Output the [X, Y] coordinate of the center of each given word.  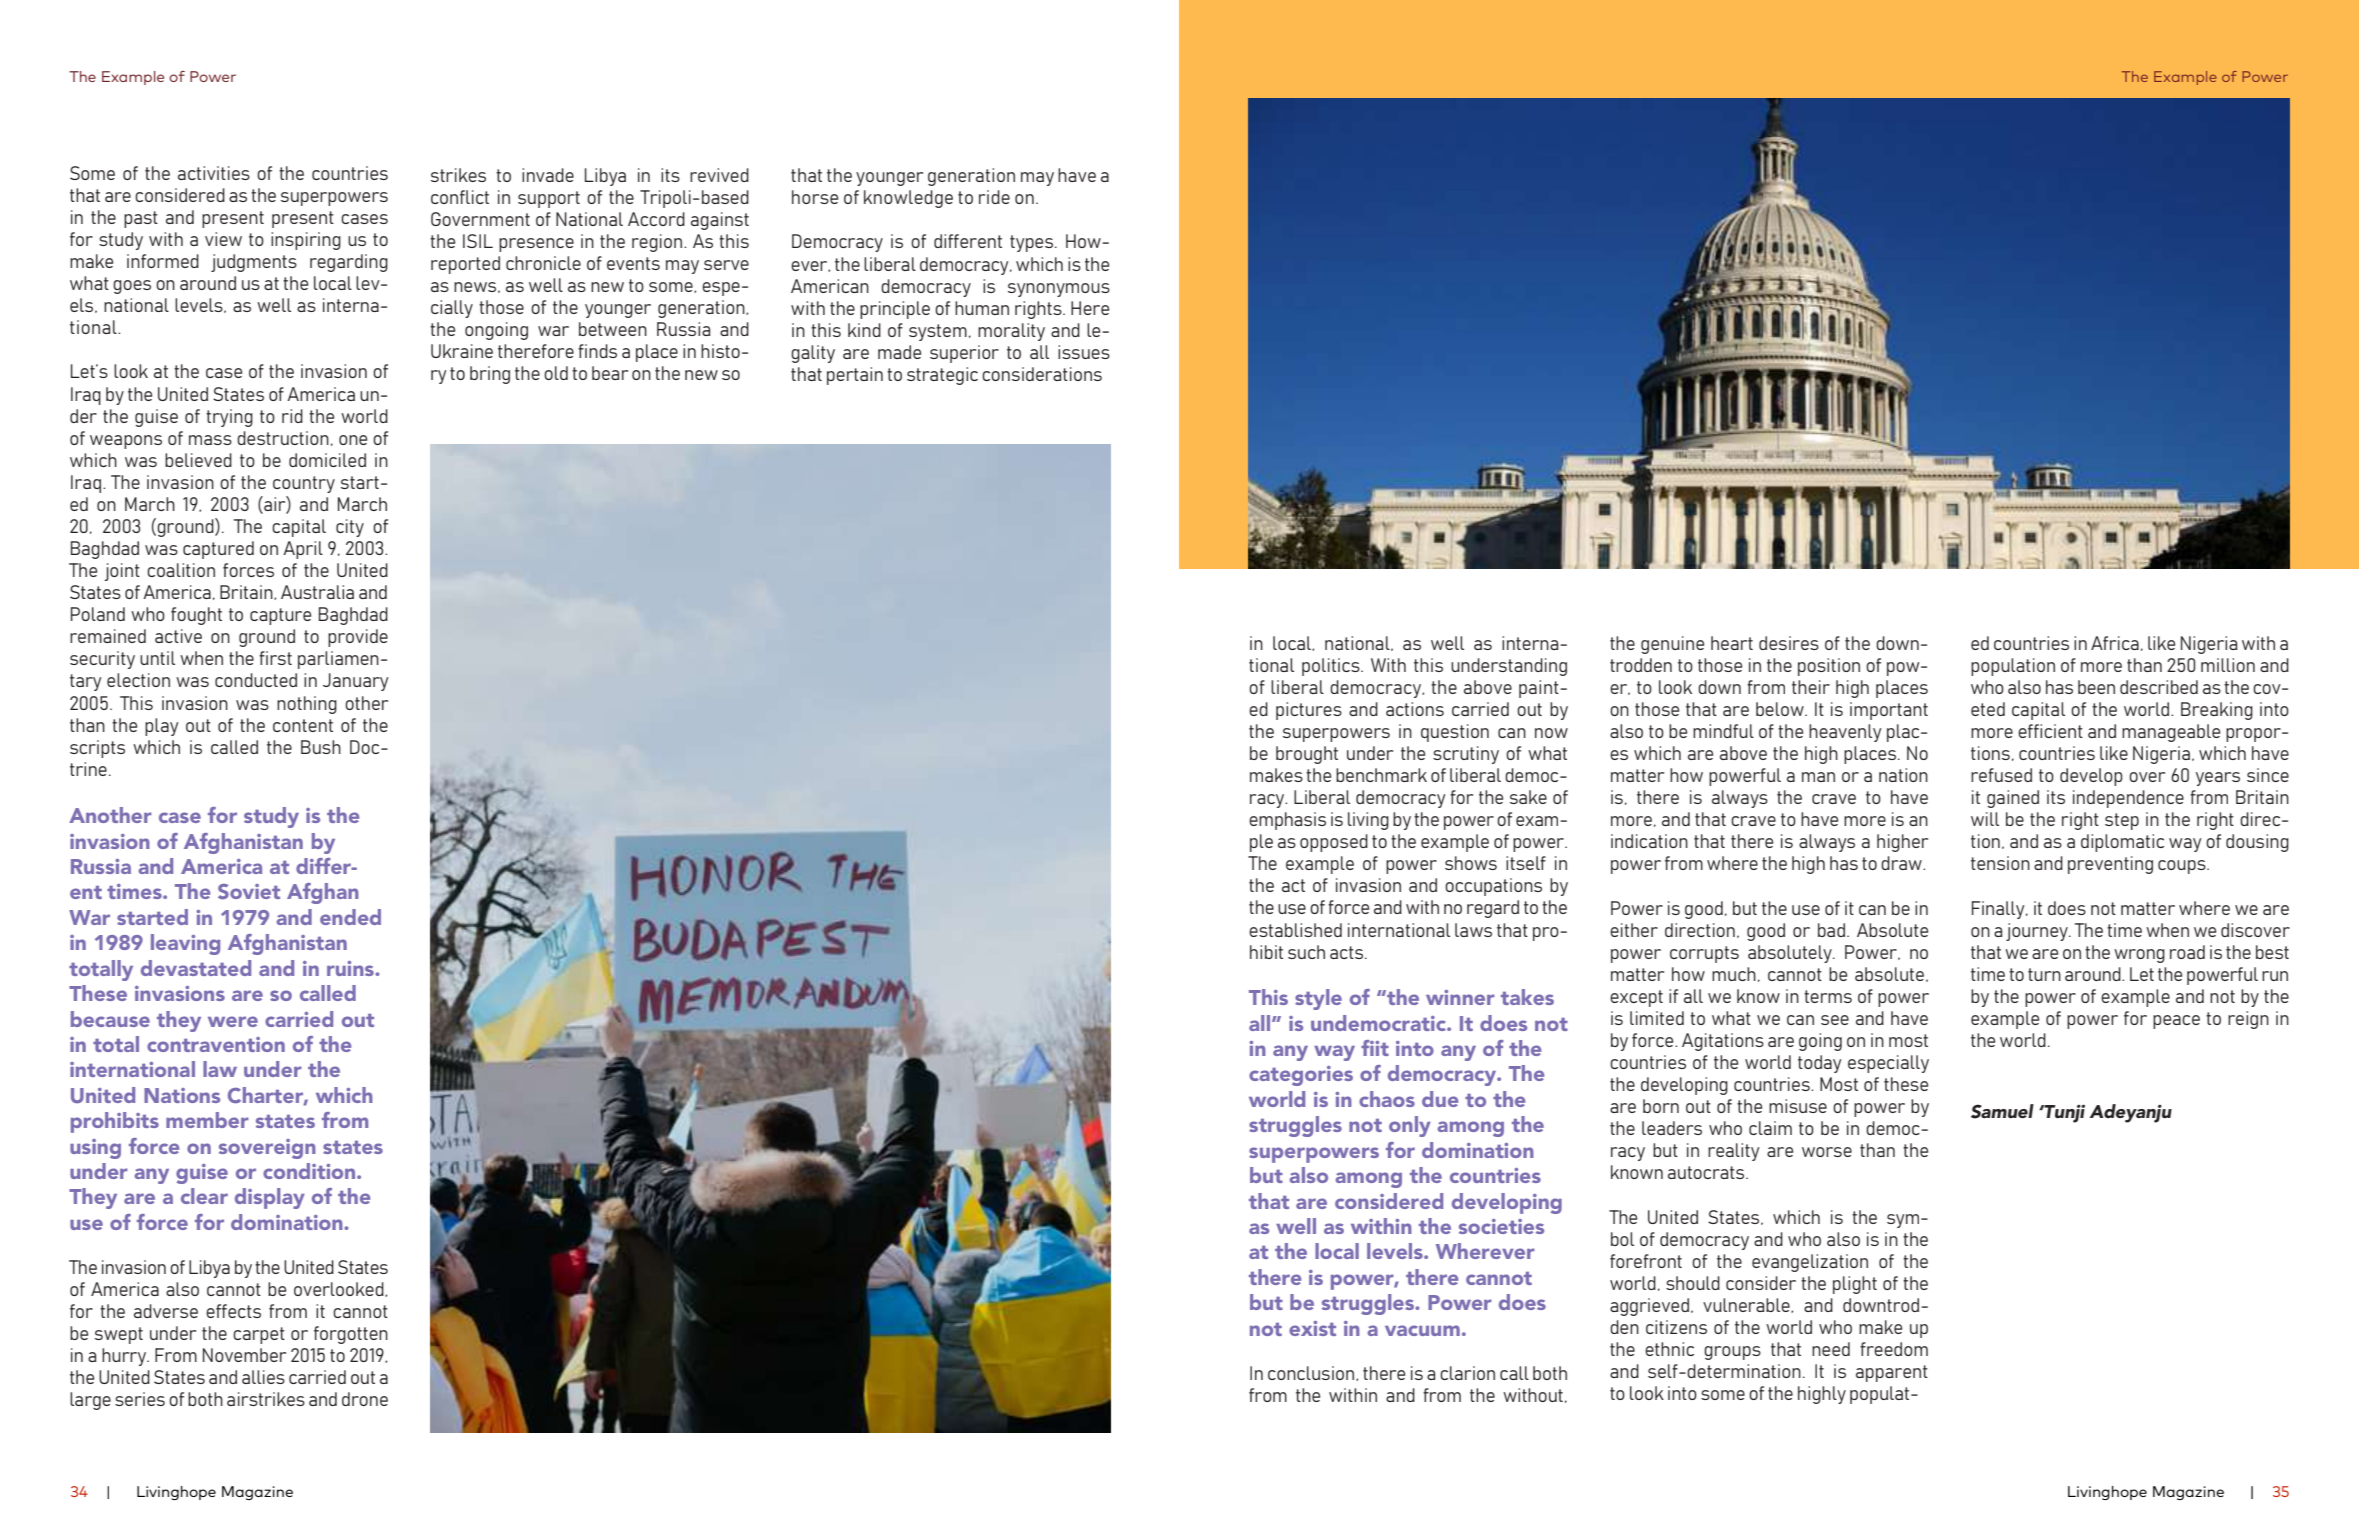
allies [263, 1377]
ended [350, 917]
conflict [460, 197]
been [2096, 687]
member [207, 1120]
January [356, 682]
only [1410, 1126]
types [1033, 243]
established [1295, 930]
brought [1307, 755]
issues [1084, 352]
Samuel [2002, 1111]
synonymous [1059, 290]
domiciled [327, 460]
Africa [2115, 643]
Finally [1999, 910]
